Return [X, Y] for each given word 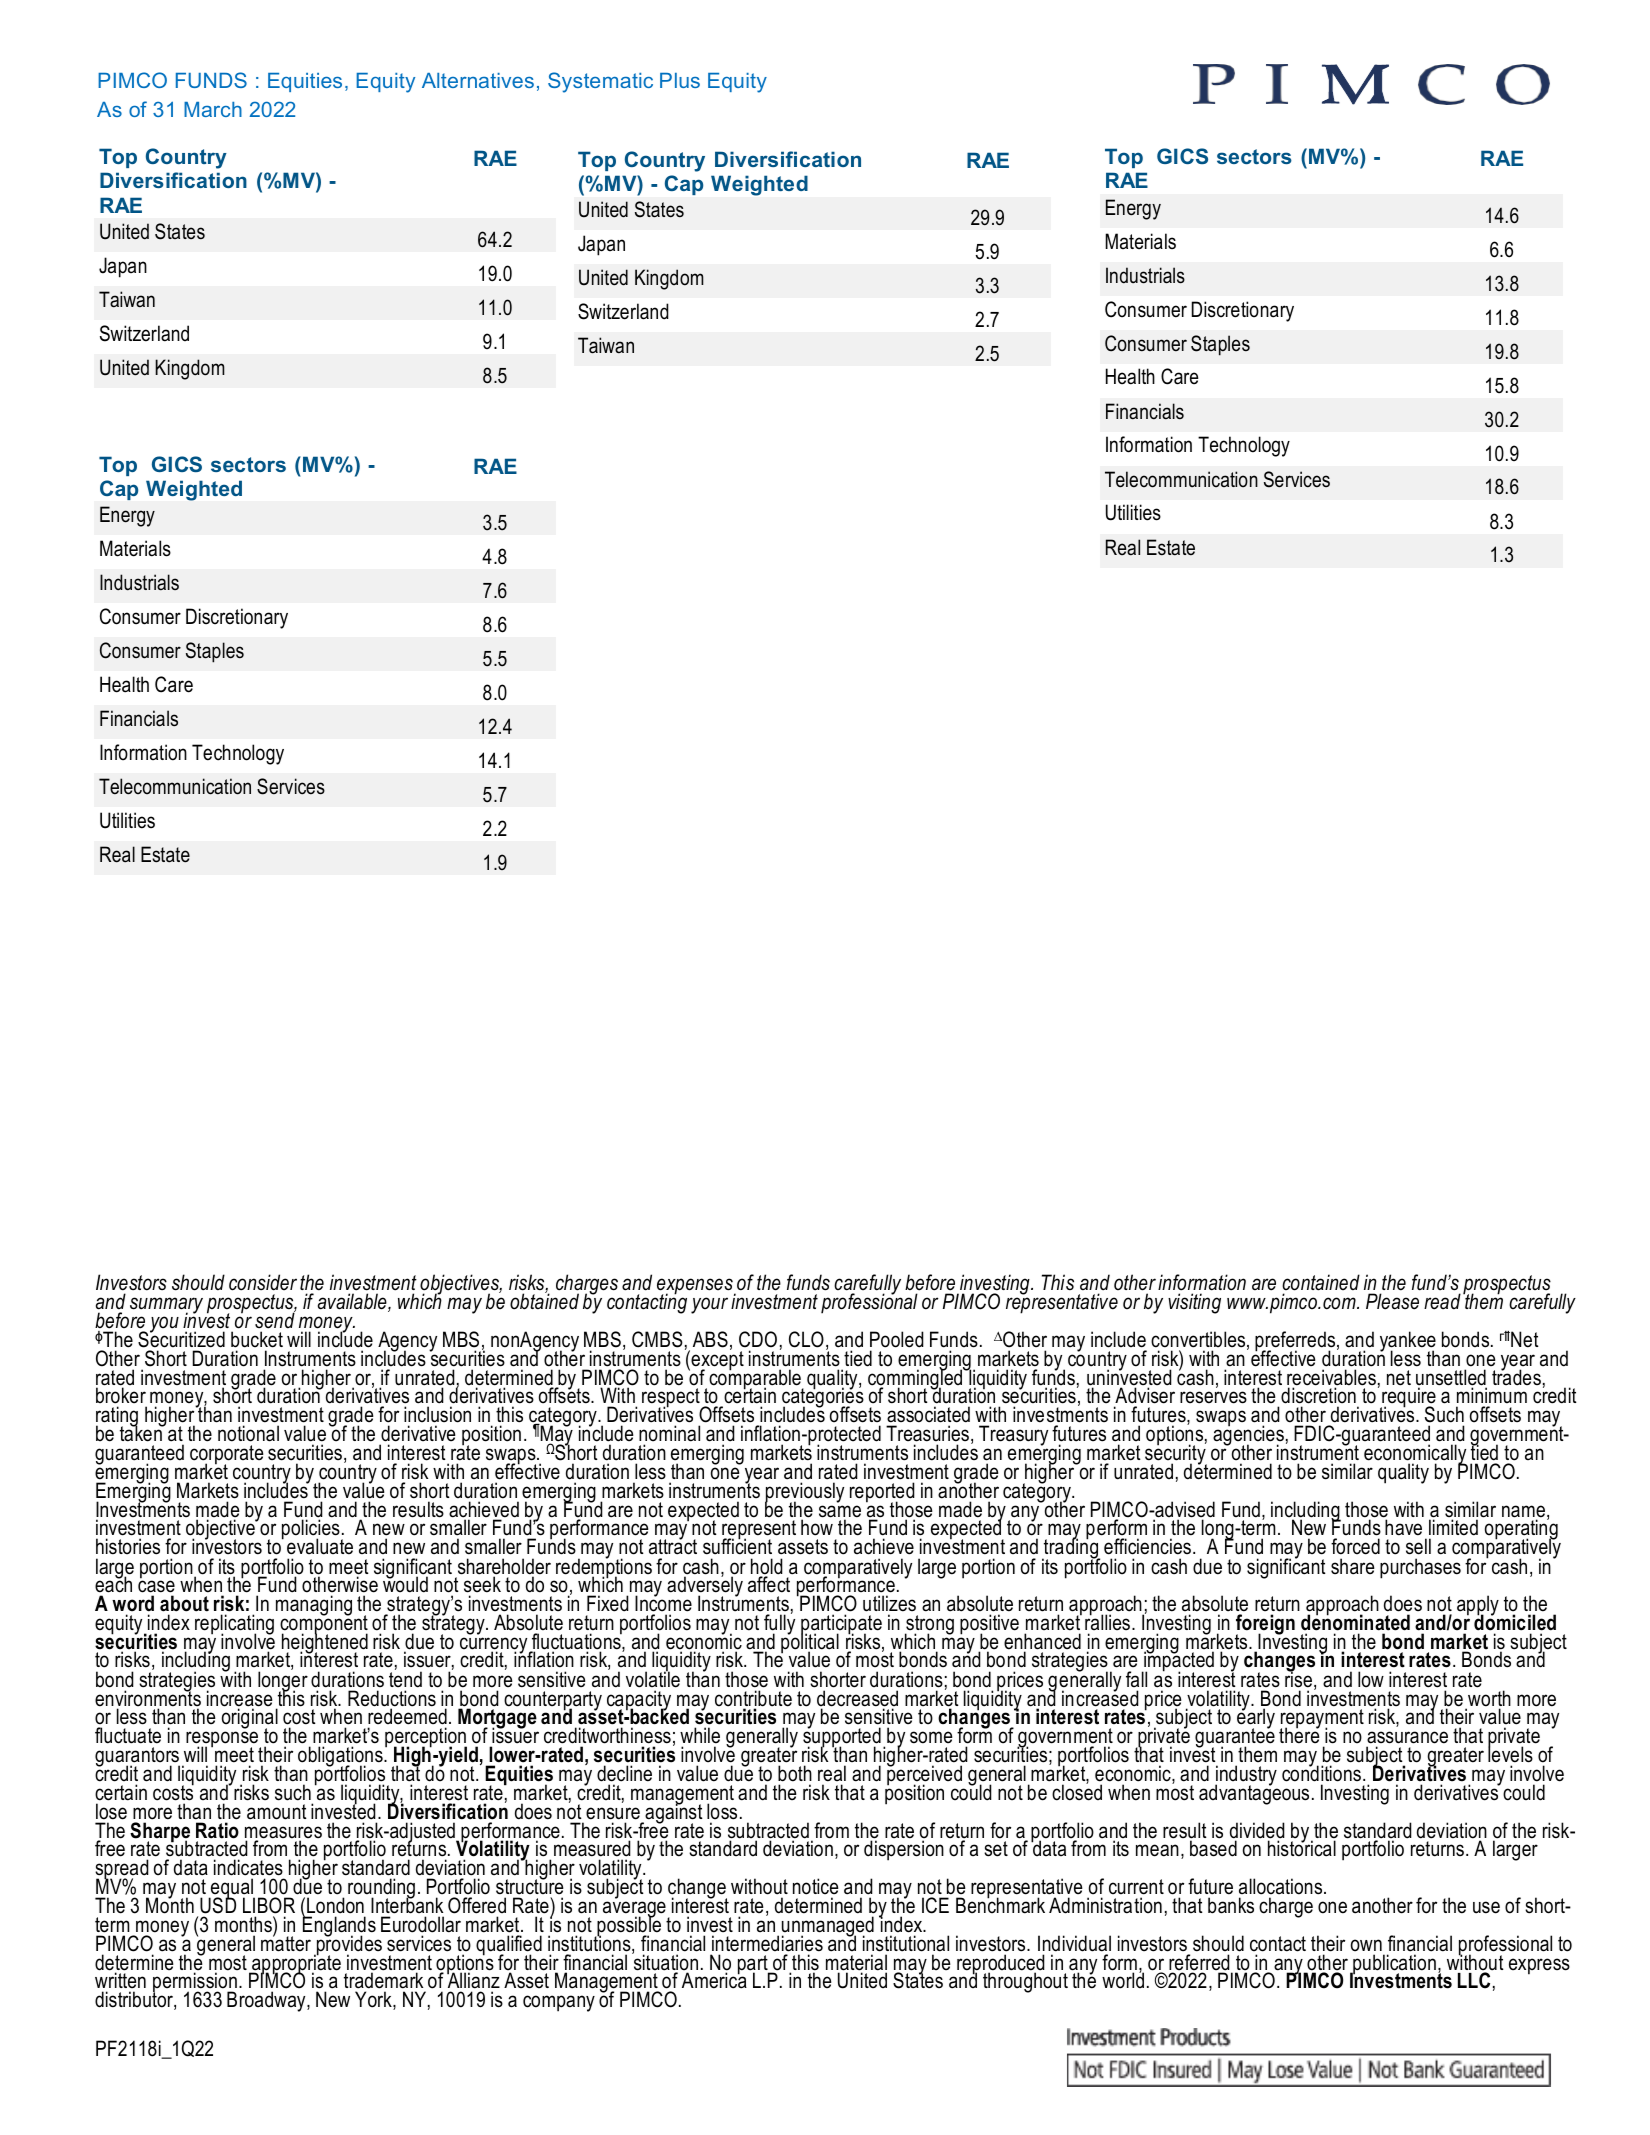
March [213, 109]
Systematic [600, 82]
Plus [680, 80]
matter [286, 1943]
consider [263, 1282]
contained [1321, 1282]
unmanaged [828, 1927]
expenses [696, 1287]
